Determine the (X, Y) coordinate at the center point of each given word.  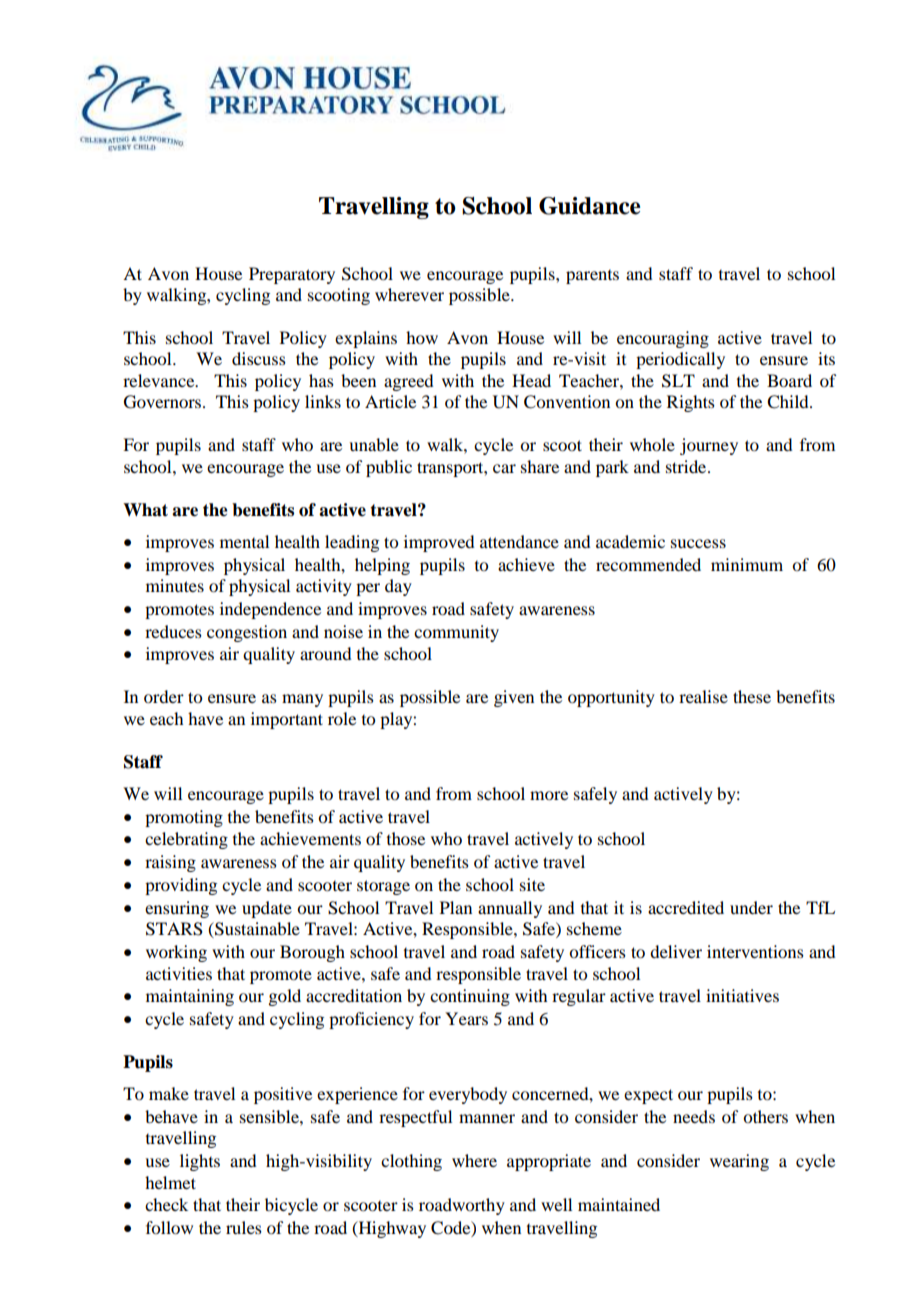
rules (244, 1227)
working (176, 953)
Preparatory (292, 275)
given (514, 698)
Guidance (589, 206)
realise (703, 696)
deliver (676, 951)
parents (592, 277)
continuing (470, 997)
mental (244, 541)
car (504, 468)
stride (687, 466)
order (164, 696)
